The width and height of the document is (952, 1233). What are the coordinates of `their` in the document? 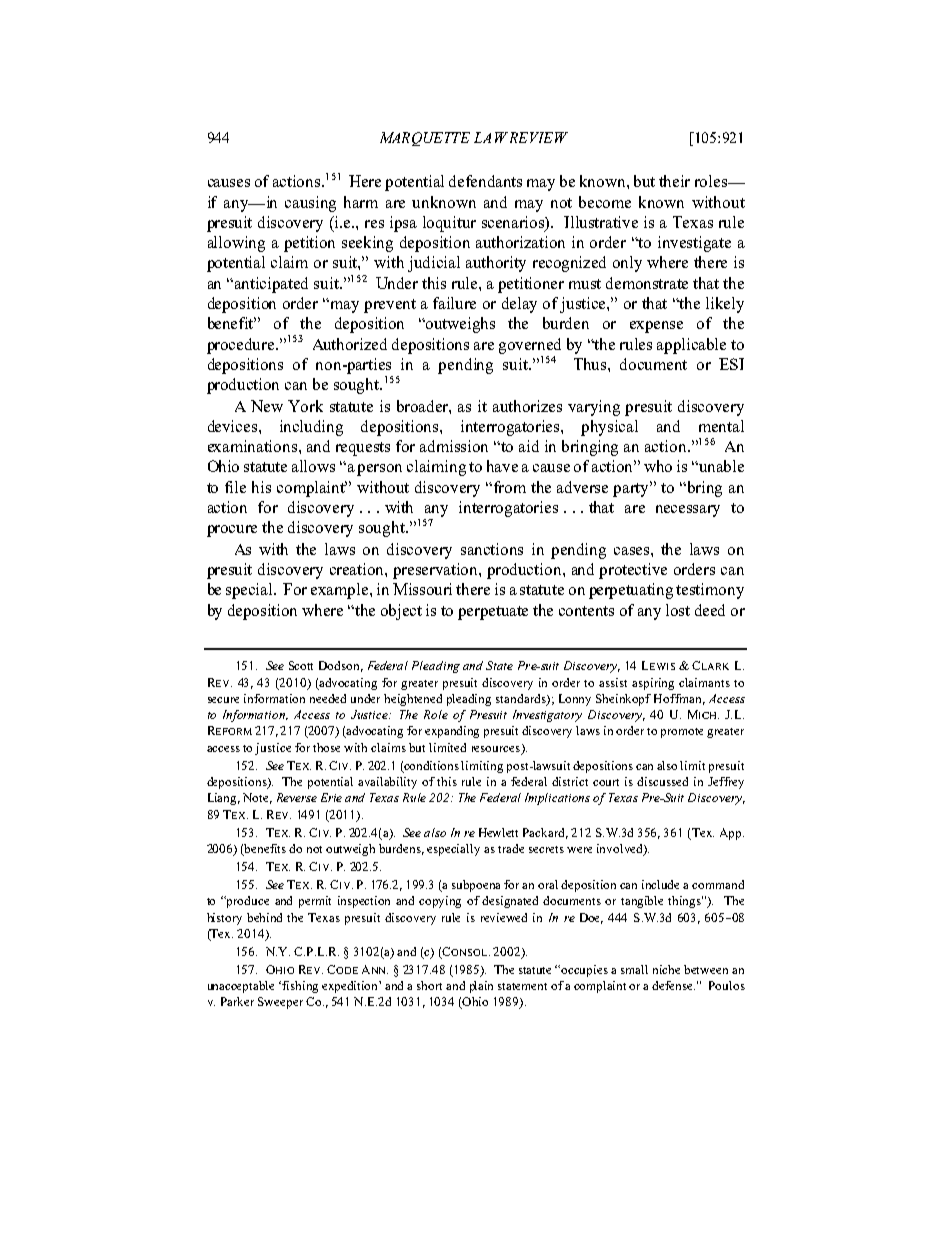 It's located at (674, 181).
